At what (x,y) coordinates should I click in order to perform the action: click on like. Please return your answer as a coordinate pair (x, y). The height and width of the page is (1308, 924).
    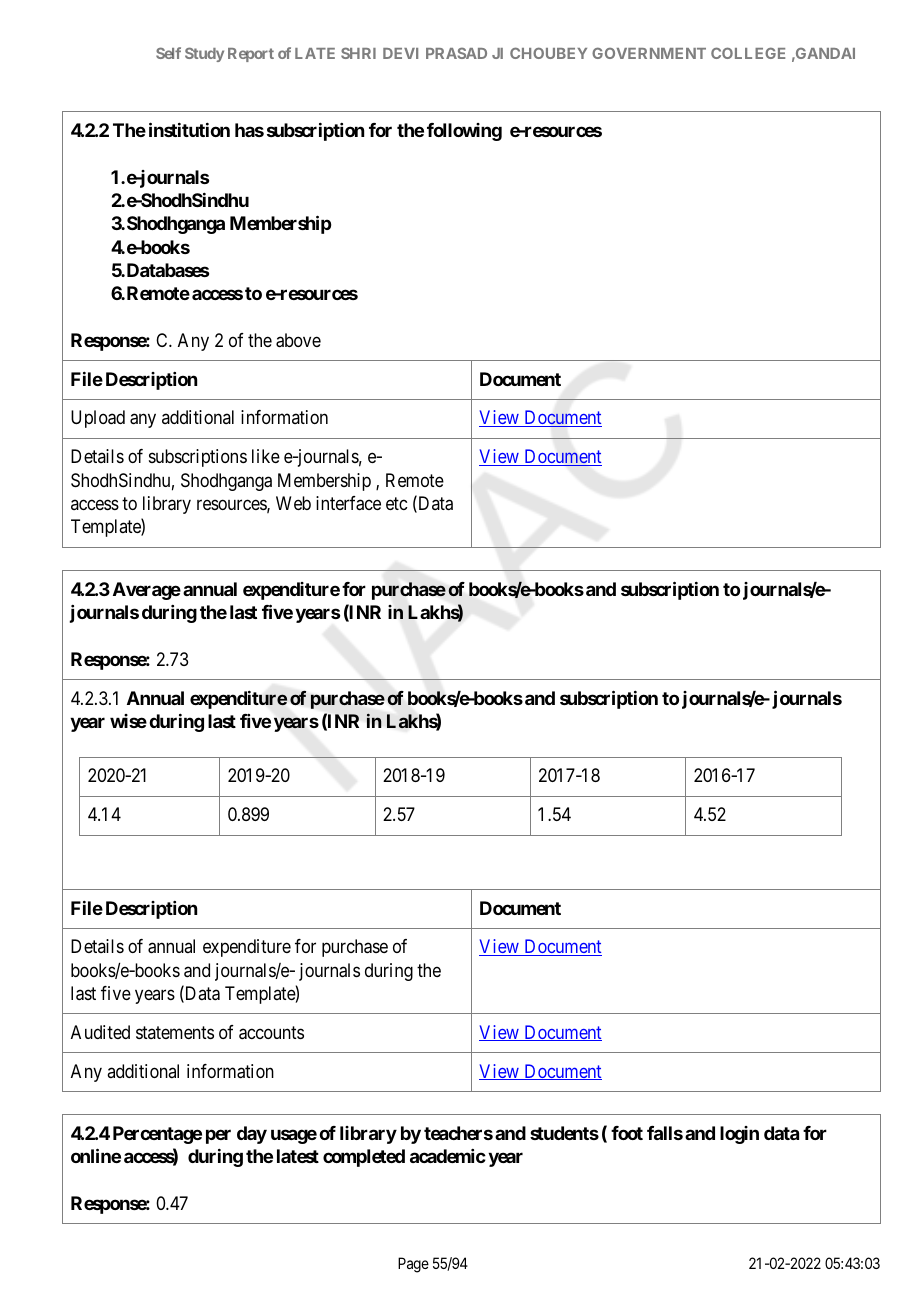
    Looking at the image, I should click on (266, 456).
